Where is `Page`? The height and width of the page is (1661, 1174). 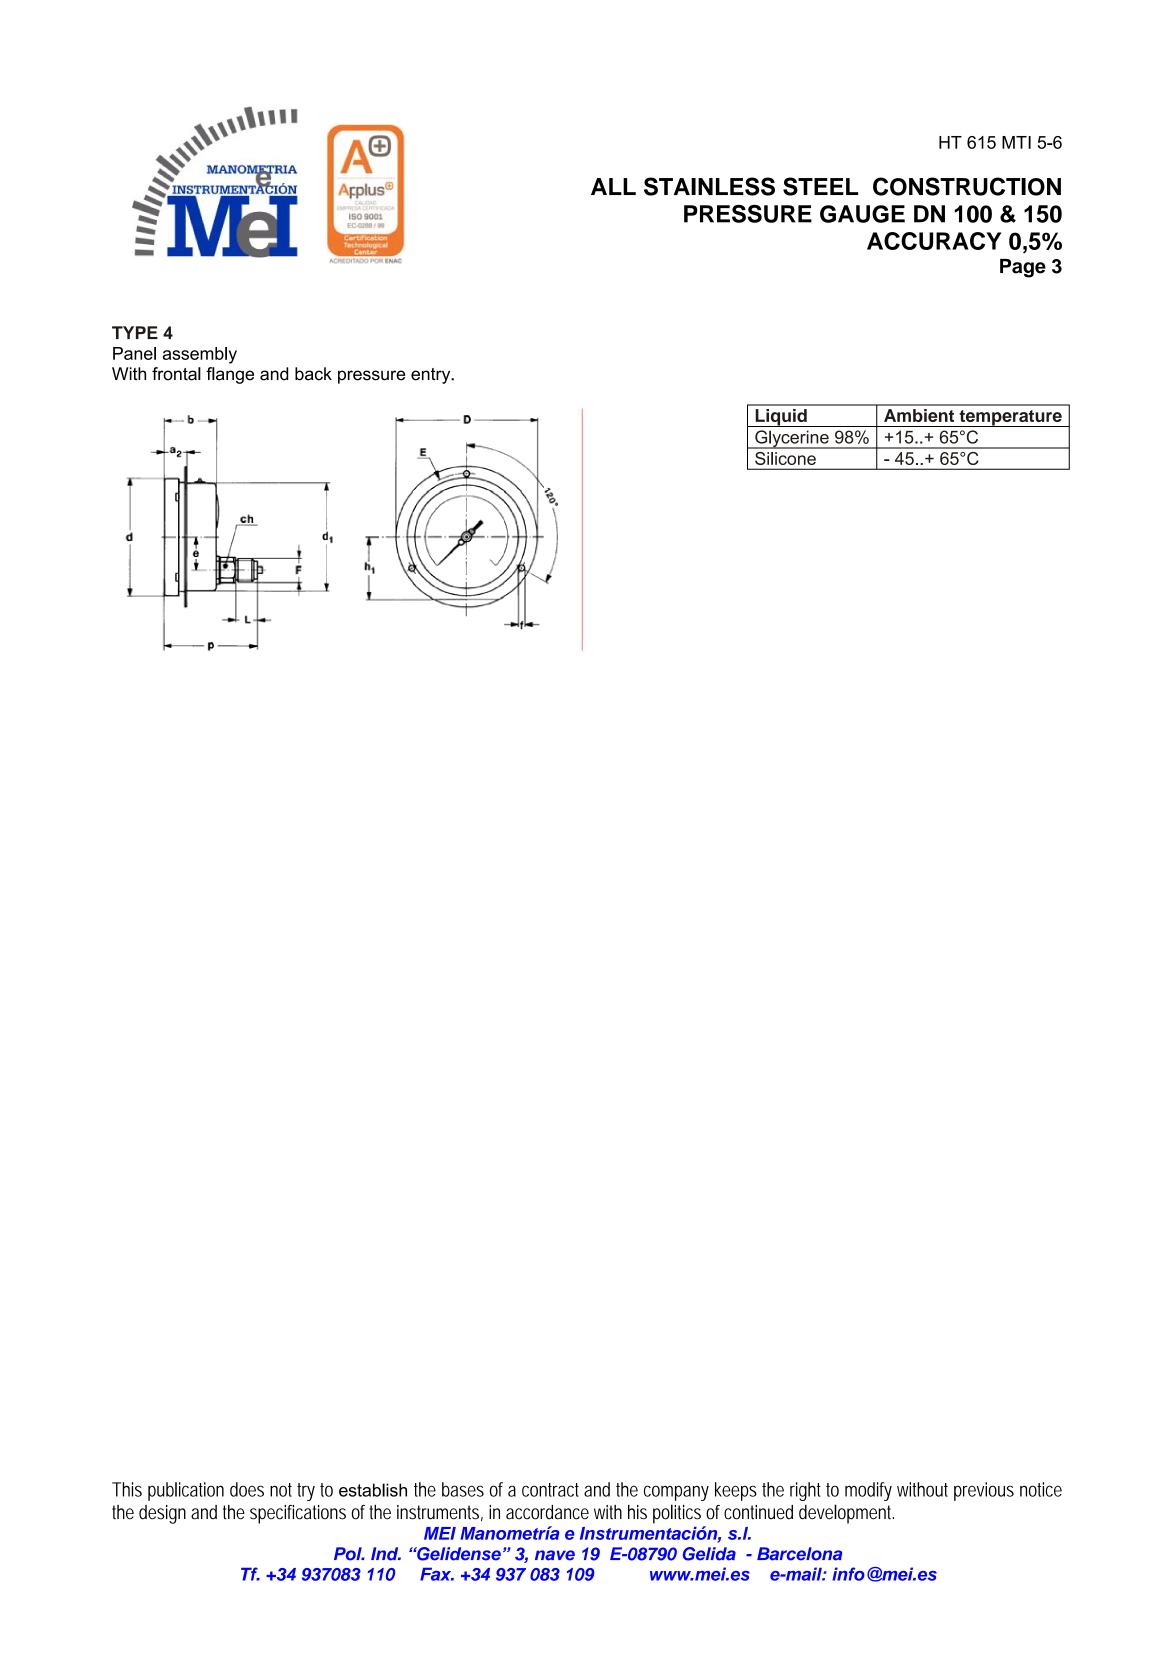 Page is located at coordinates (1023, 268).
